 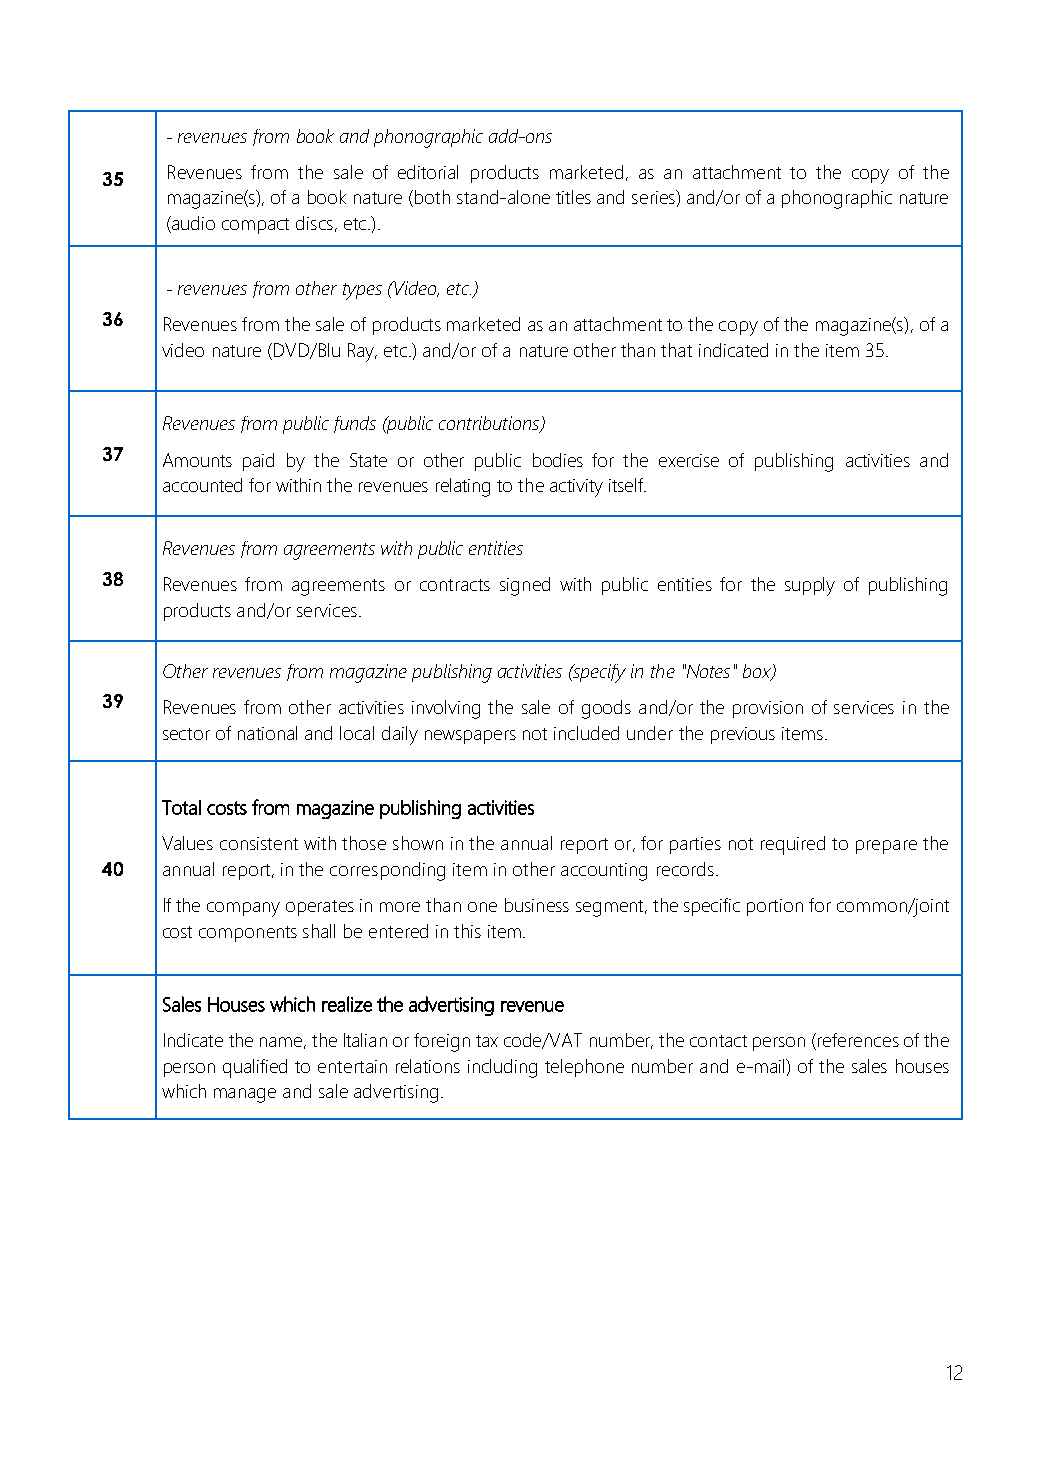 What do you see at coordinates (418, 843) in the image?
I see `shown` at bounding box center [418, 843].
